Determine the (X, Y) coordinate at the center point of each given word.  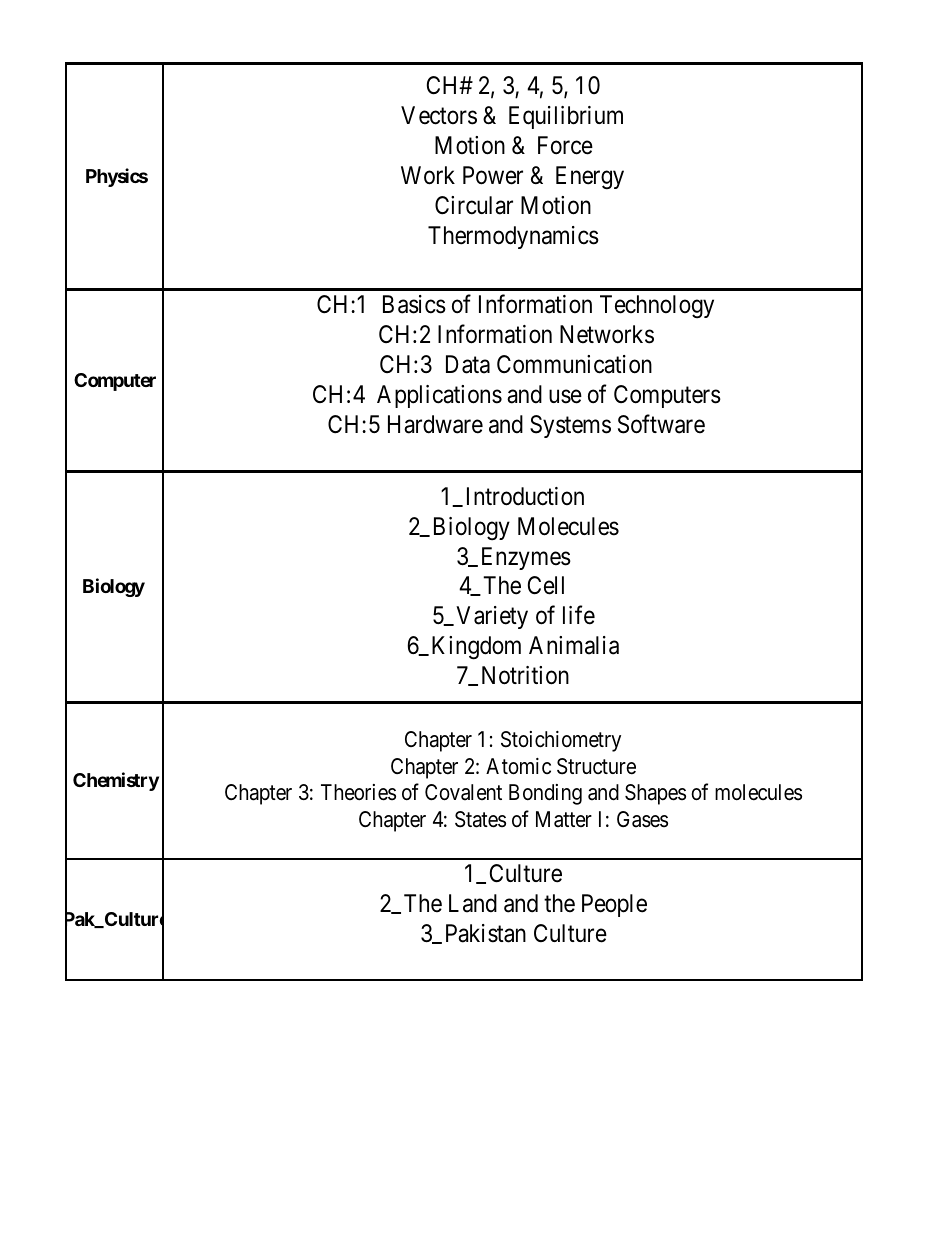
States (480, 819)
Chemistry (116, 781)
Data (468, 364)
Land (473, 903)
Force (565, 145)
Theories (358, 792)
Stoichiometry (561, 741)
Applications (439, 396)
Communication (574, 364)
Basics (414, 304)
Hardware (435, 424)
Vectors (439, 115)
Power (493, 175)
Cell (546, 585)
